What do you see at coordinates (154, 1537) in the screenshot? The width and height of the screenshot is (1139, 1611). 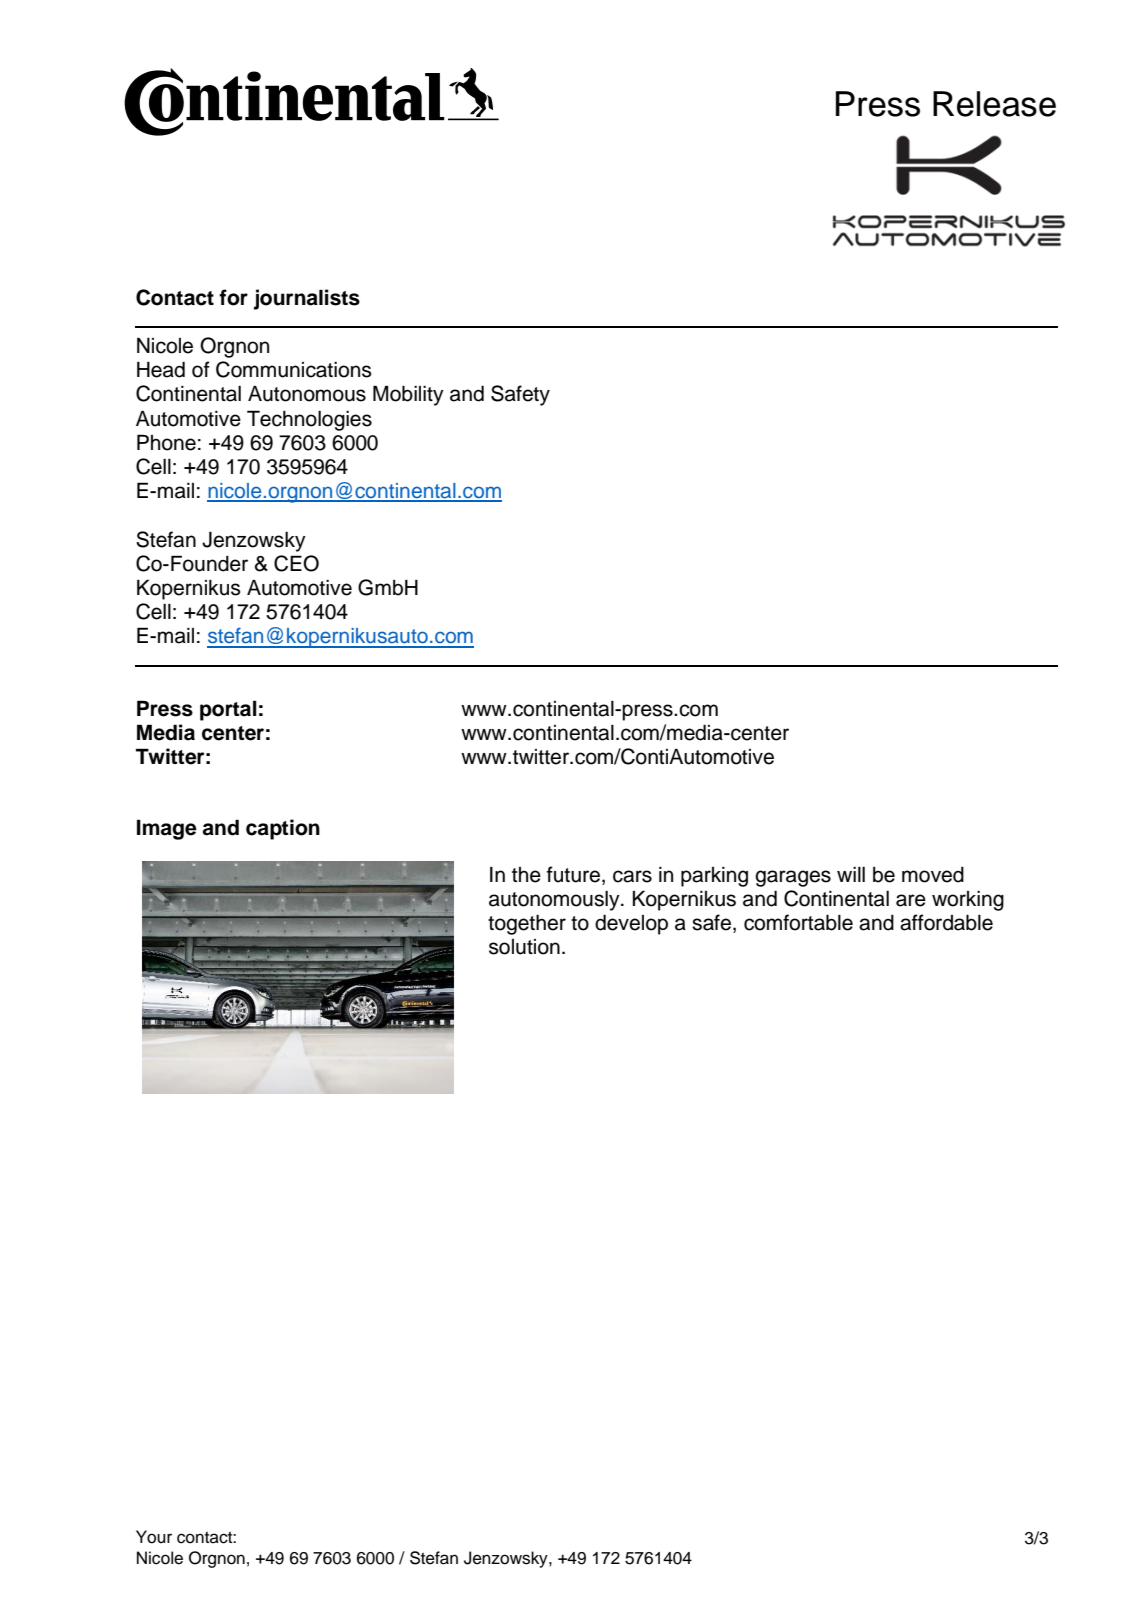 I see `Your` at bounding box center [154, 1537].
